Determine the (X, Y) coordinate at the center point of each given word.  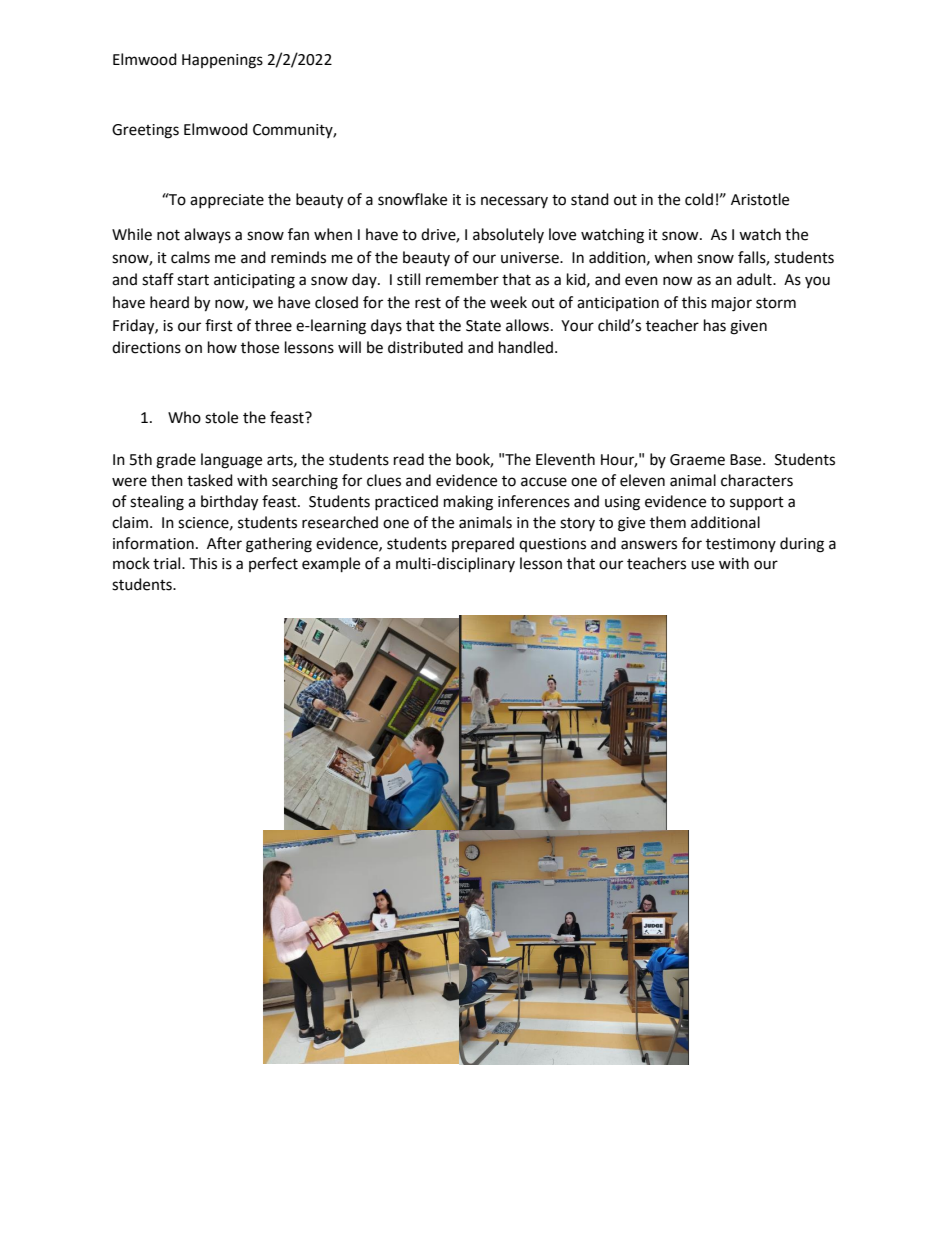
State (483, 326)
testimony (741, 545)
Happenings (222, 61)
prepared (483, 544)
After (224, 543)
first (219, 325)
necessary (514, 202)
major (732, 304)
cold (699, 199)
